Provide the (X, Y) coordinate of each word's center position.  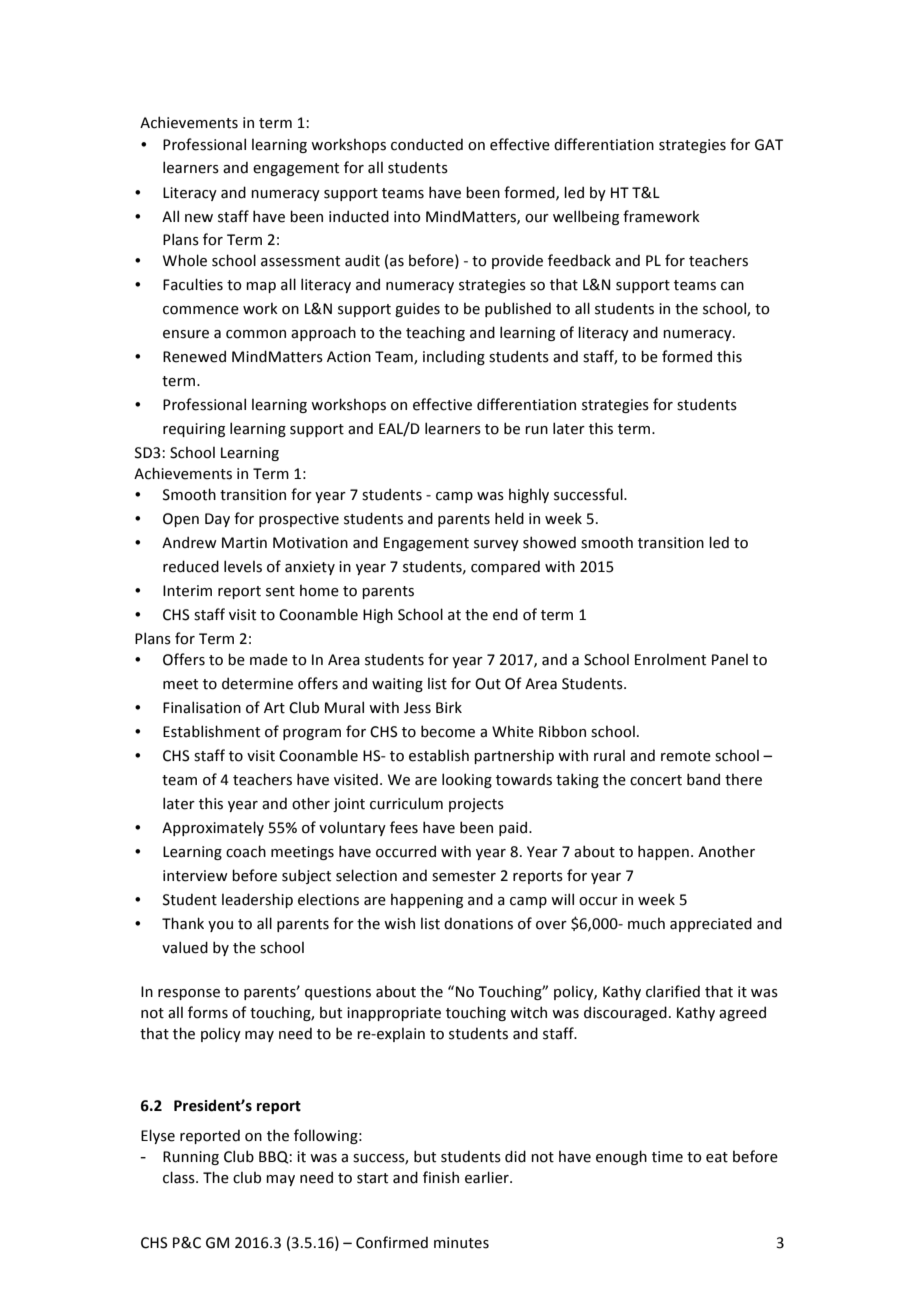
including (454, 357)
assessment (300, 261)
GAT (769, 145)
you (220, 926)
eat (717, 1157)
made (269, 659)
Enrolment (670, 659)
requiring (194, 430)
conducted (427, 144)
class (180, 1177)
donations (478, 923)
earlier (488, 1177)
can (732, 286)
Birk (449, 707)
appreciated (711, 924)
